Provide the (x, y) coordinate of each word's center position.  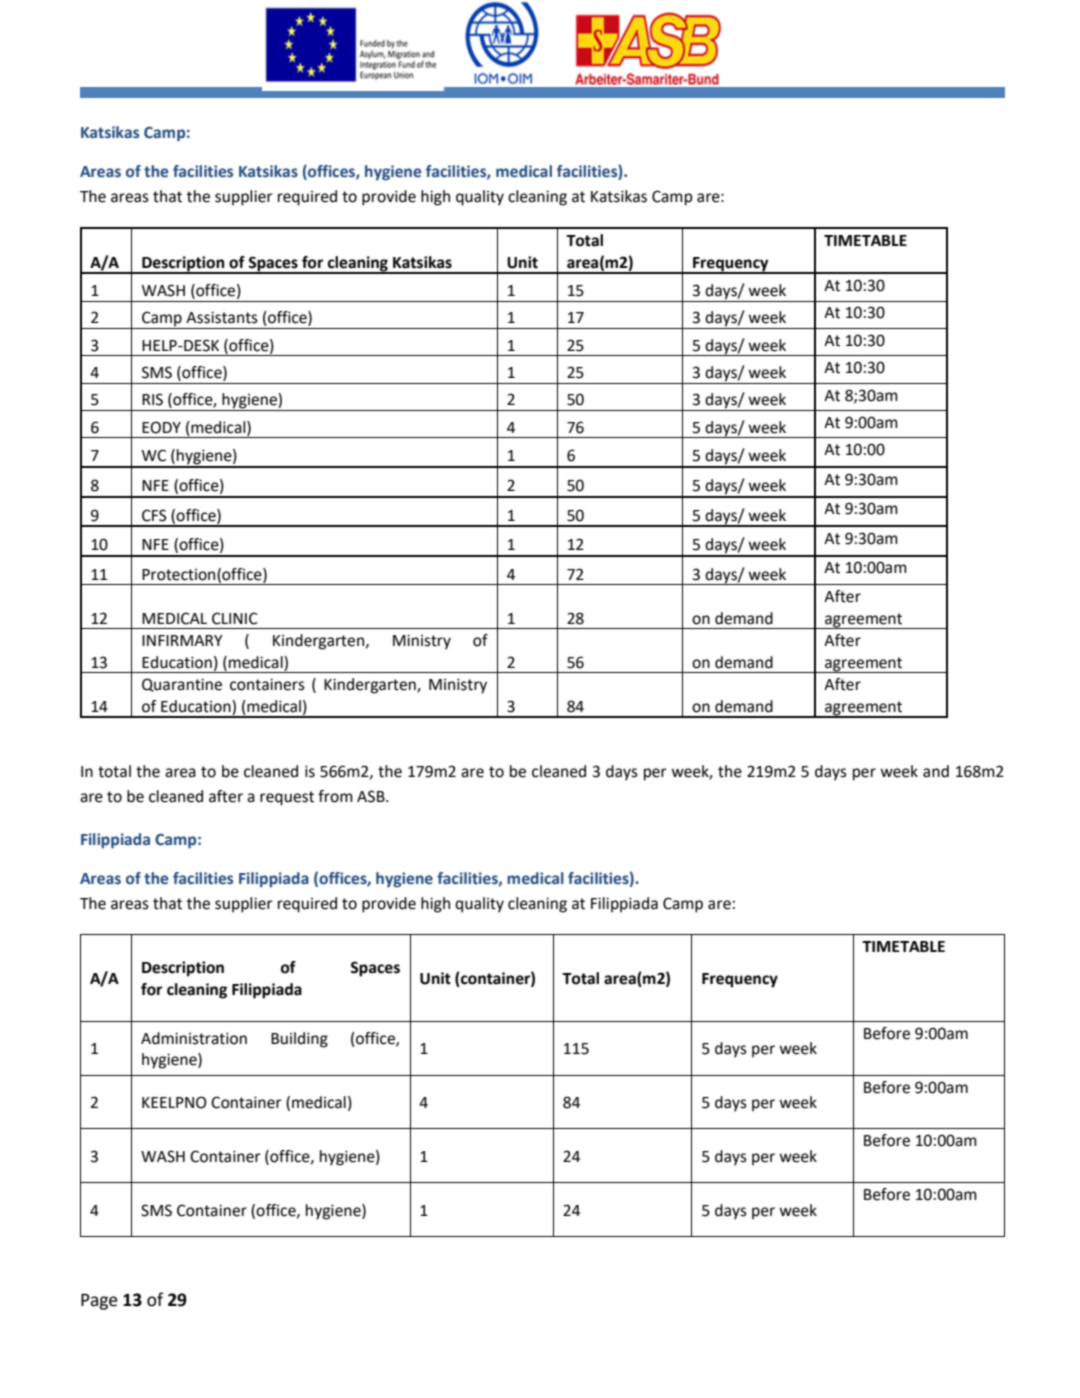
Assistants (222, 317)
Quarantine (182, 685)
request (287, 798)
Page (99, 1301)
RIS (152, 399)
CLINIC (235, 618)
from (335, 796)
